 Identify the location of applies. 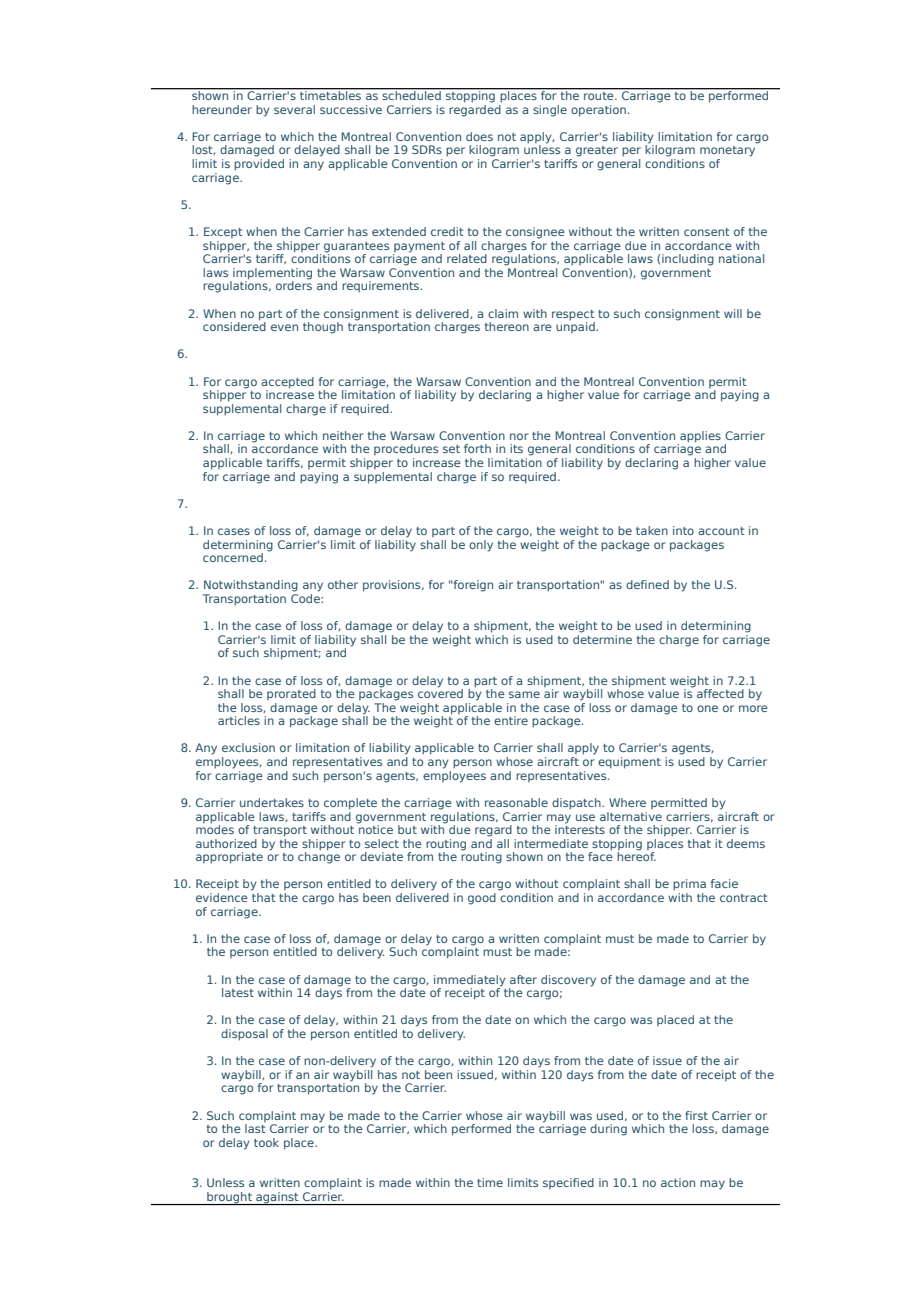
(699, 438).
